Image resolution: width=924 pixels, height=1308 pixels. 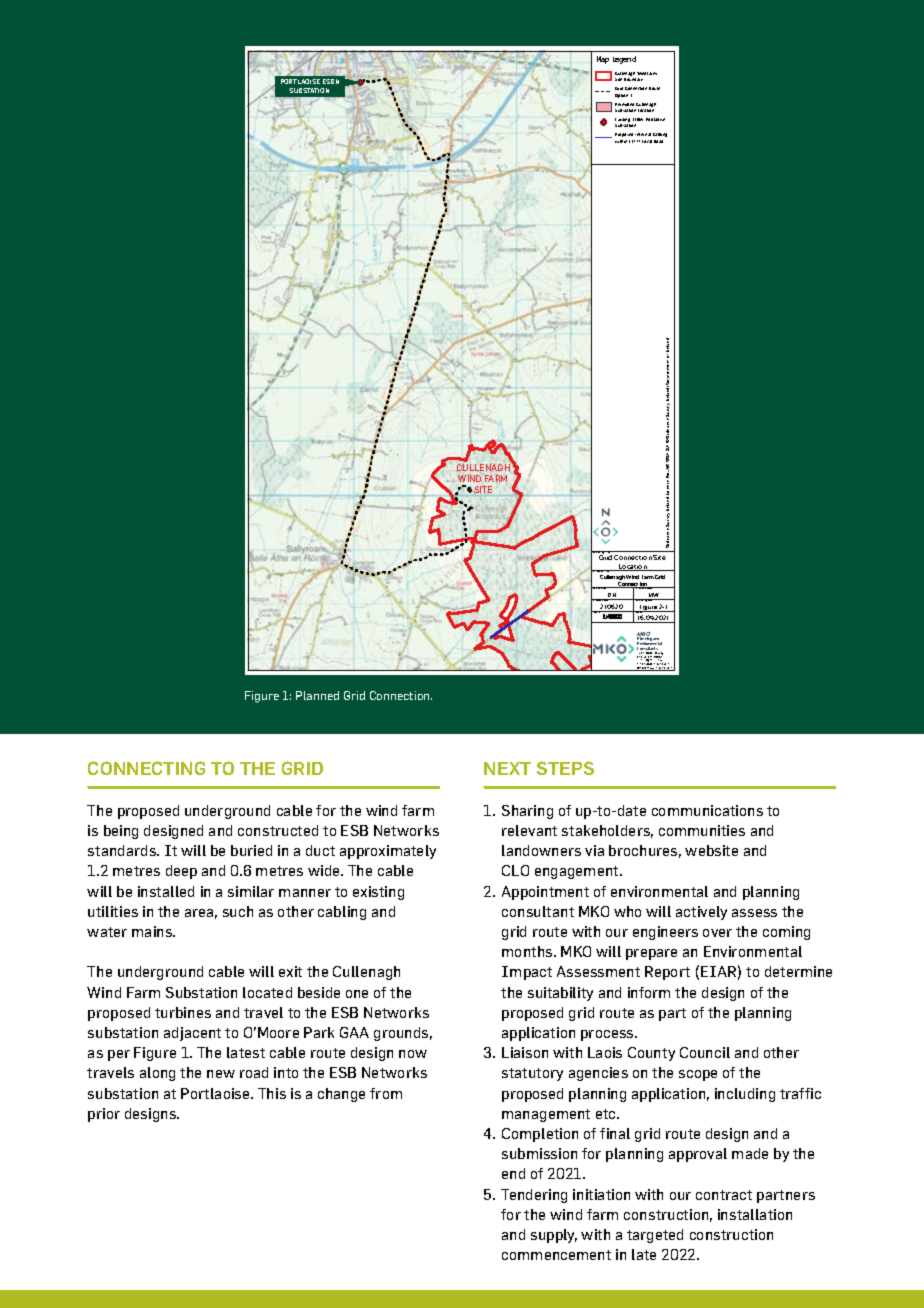 What do you see at coordinates (603, 60) in the screenshot?
I see `Map` at bounding box center [603, 60].
